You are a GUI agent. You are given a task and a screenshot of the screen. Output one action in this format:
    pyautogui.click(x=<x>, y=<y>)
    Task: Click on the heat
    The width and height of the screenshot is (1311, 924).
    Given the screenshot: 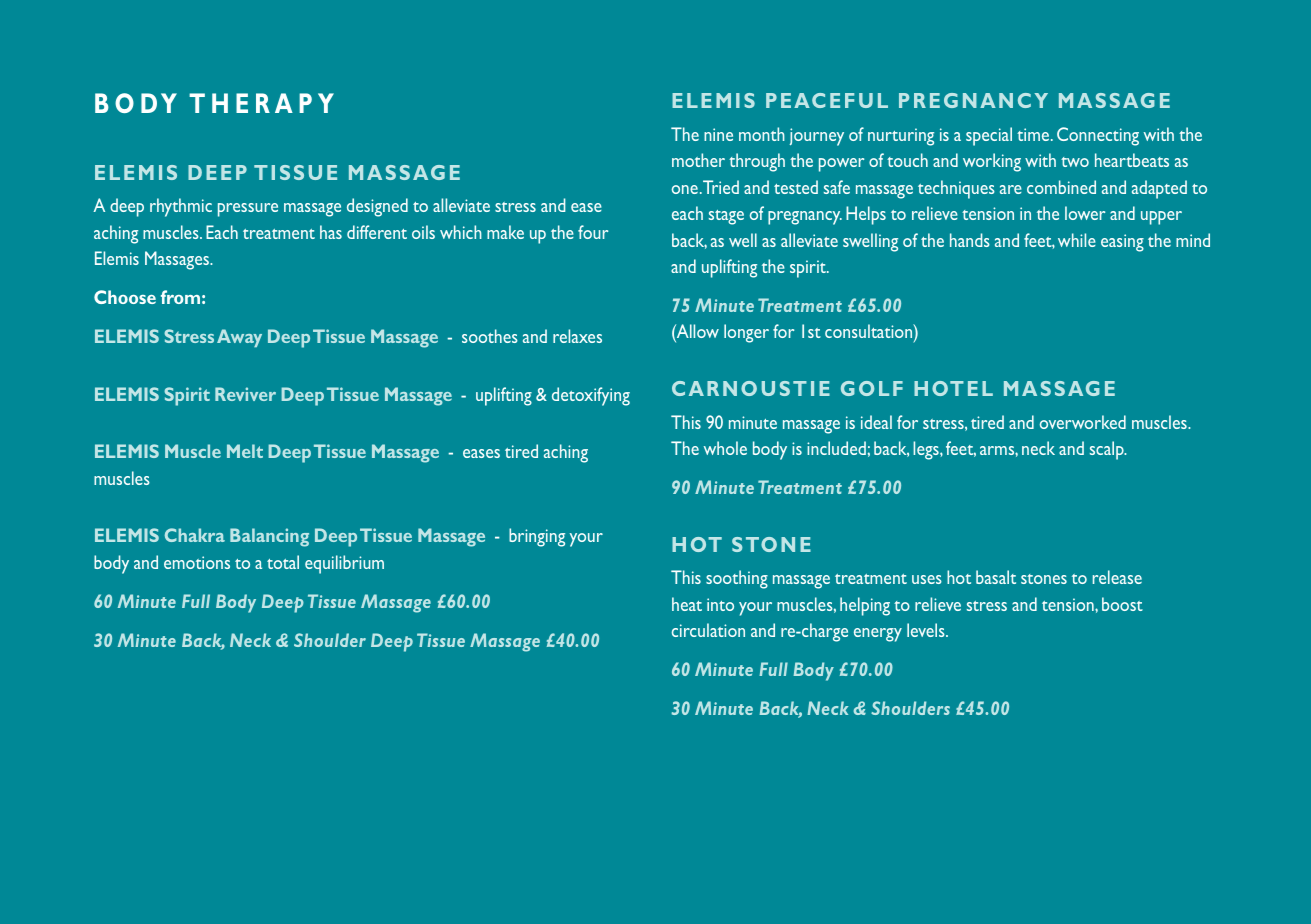 What is the action you would take?
    pyautogui.click(x=687, y=604)
